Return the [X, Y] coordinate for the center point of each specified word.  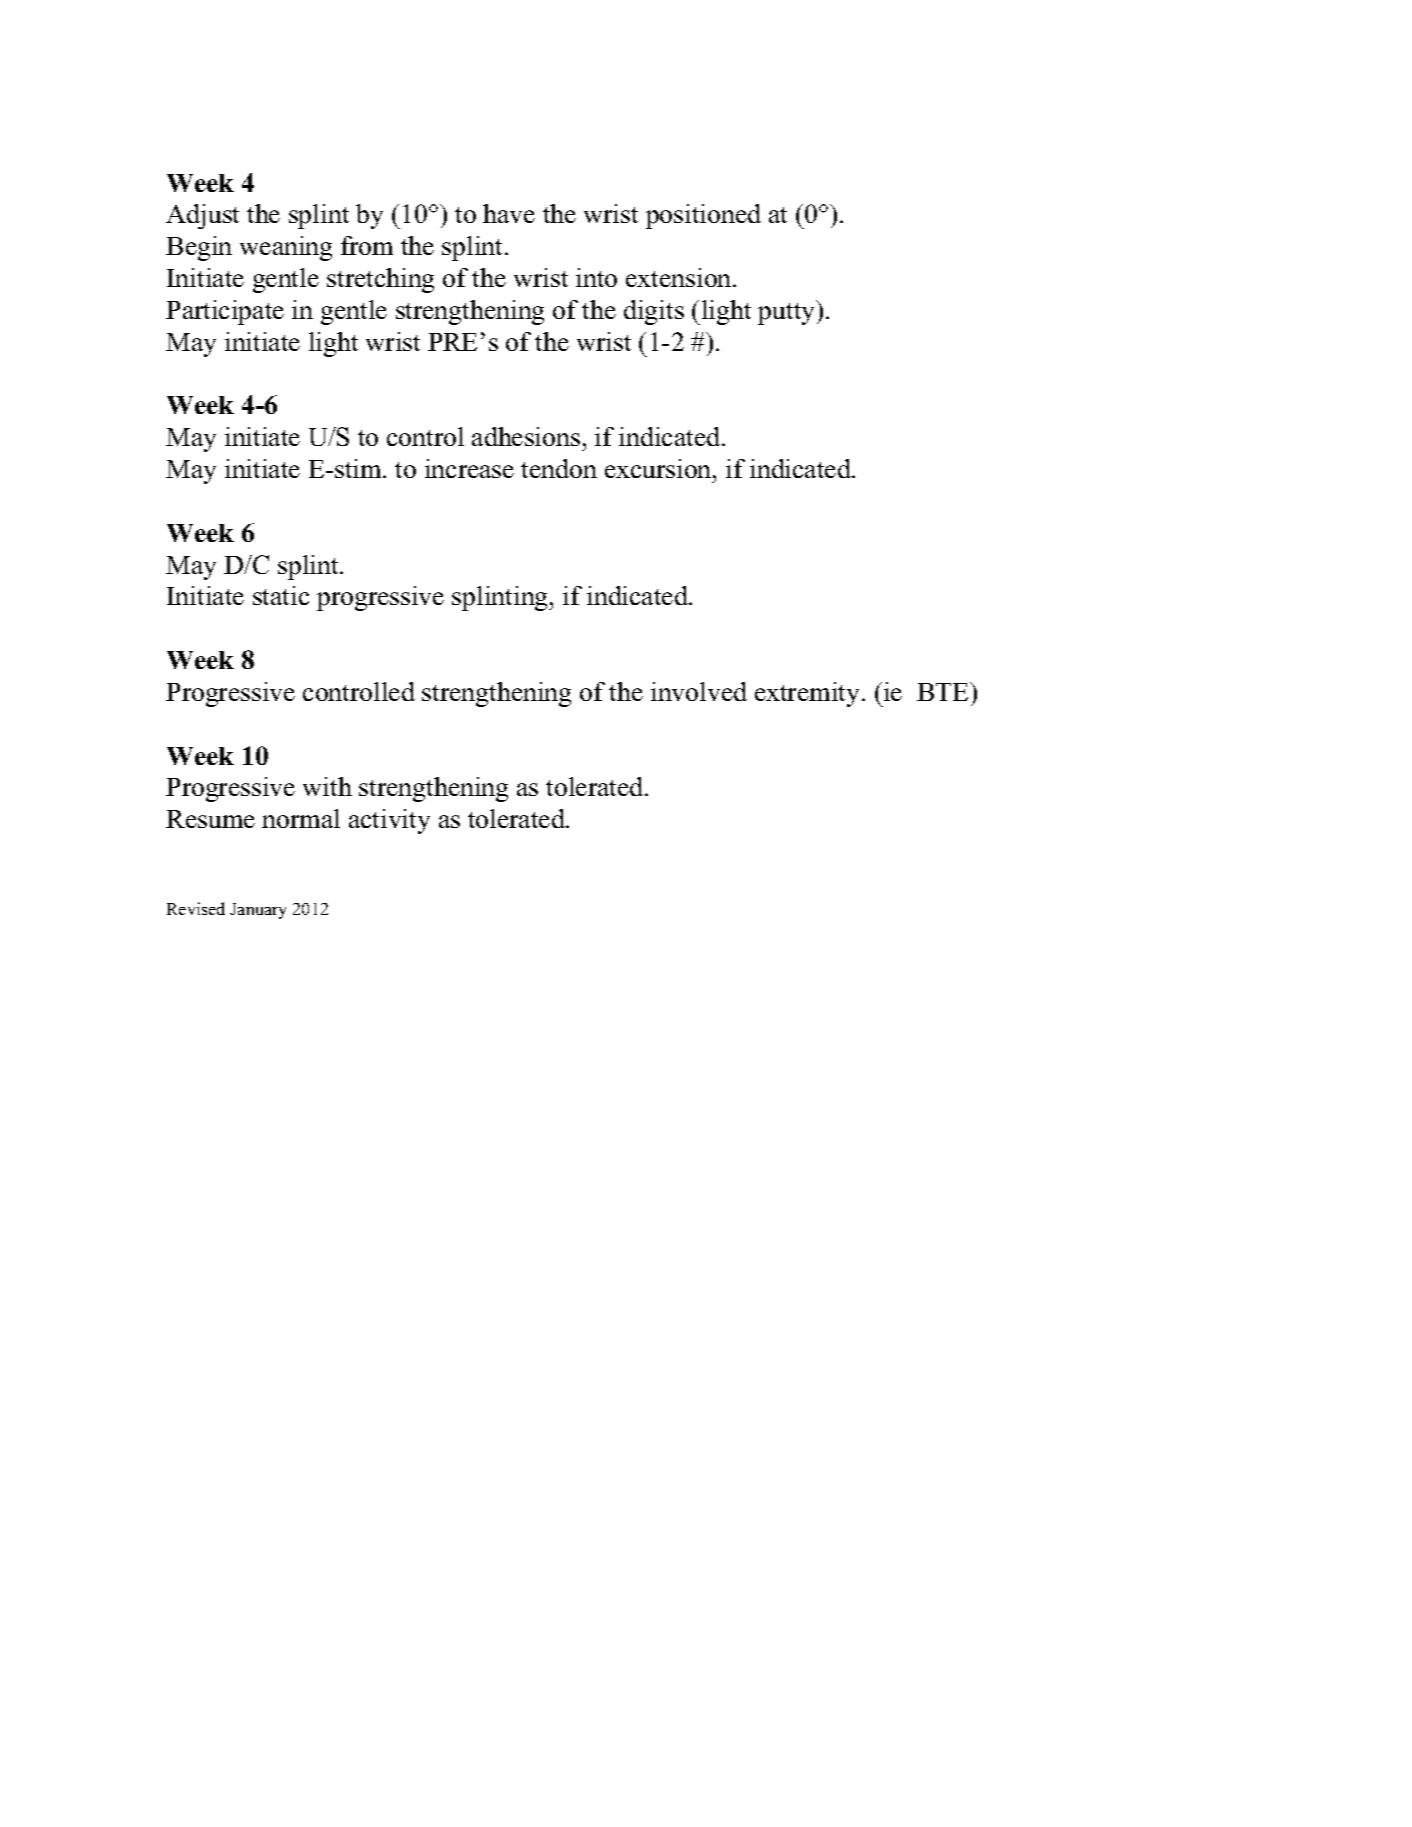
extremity [809, 694]
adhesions [526, 436]
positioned [703, 216]
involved [699, 691]
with [327, 786]
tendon [559, 468]
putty [788, 313]
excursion [659, 468]
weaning [286, 248]
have [509, 213]
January [258, 911]
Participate [225, 312]
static [281, 595]
